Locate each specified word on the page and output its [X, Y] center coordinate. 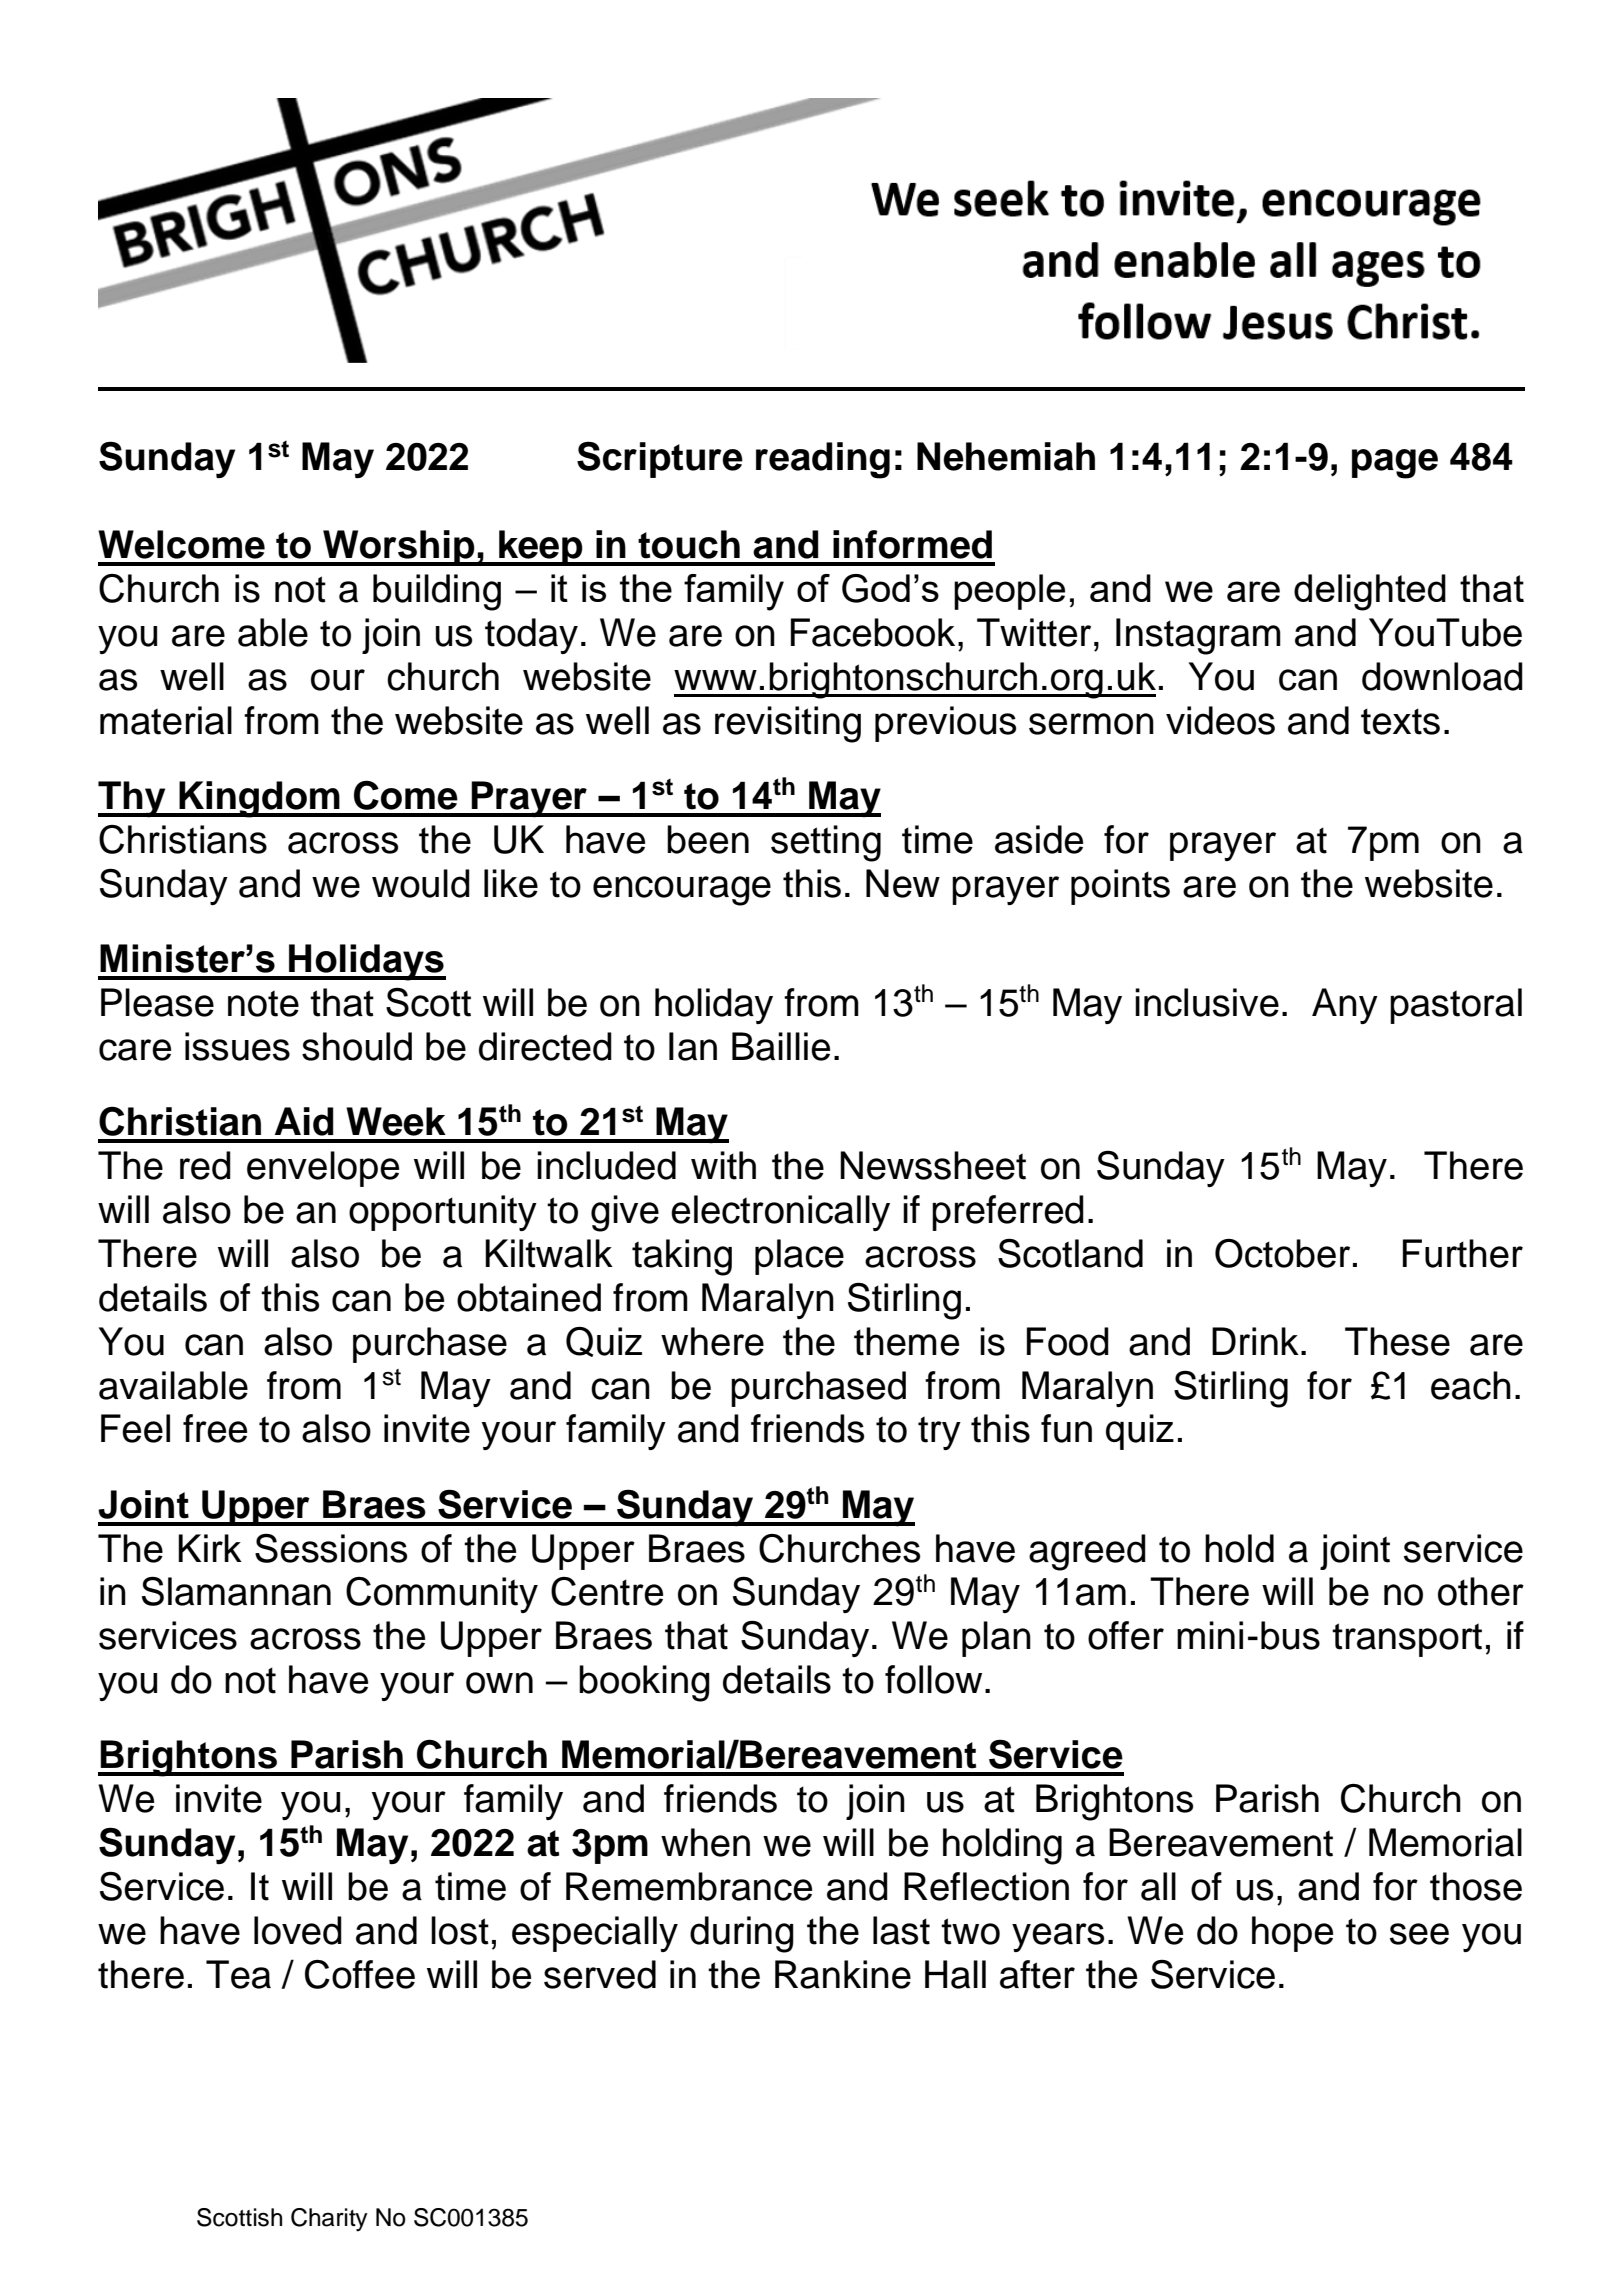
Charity [329, 2220]
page [1395, 464]
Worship [399, 548]
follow [933, 1679]
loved [298, 1930]
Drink [1255, 1341]
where [712, 1341]
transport [1407, 1640]
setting [826, 843]
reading [823, 460]
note [263, 1003]
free [215, 1428]
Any [1345, 1006]
